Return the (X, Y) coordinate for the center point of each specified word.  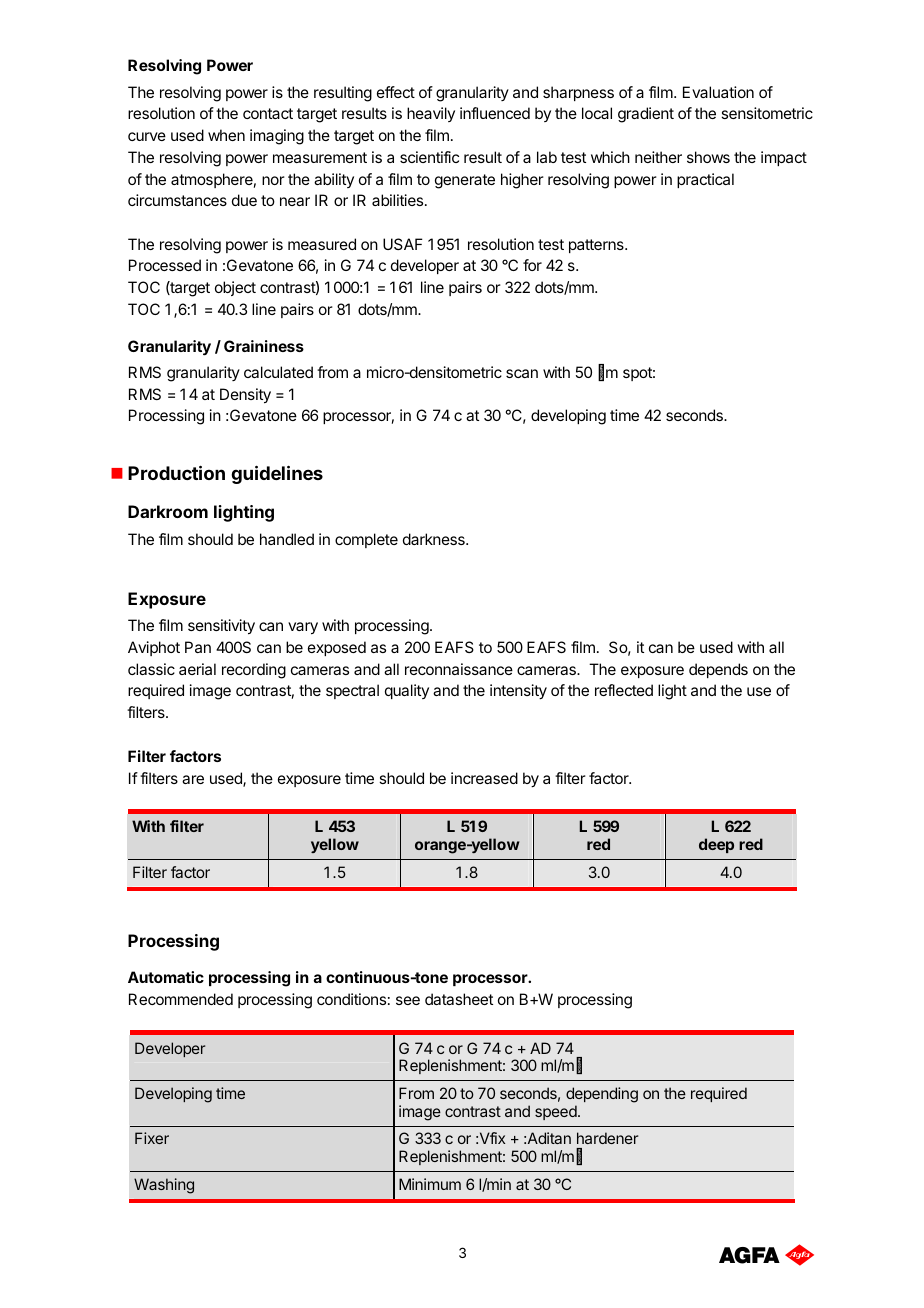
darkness (435, 539)
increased (484, 778)
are (193, 779)
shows (708, 157)
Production (176, 472)
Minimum (430, 1184)
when (226, 135)
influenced (495, 113)
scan (522, 373)
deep (716, 845)
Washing (164, 1186)
